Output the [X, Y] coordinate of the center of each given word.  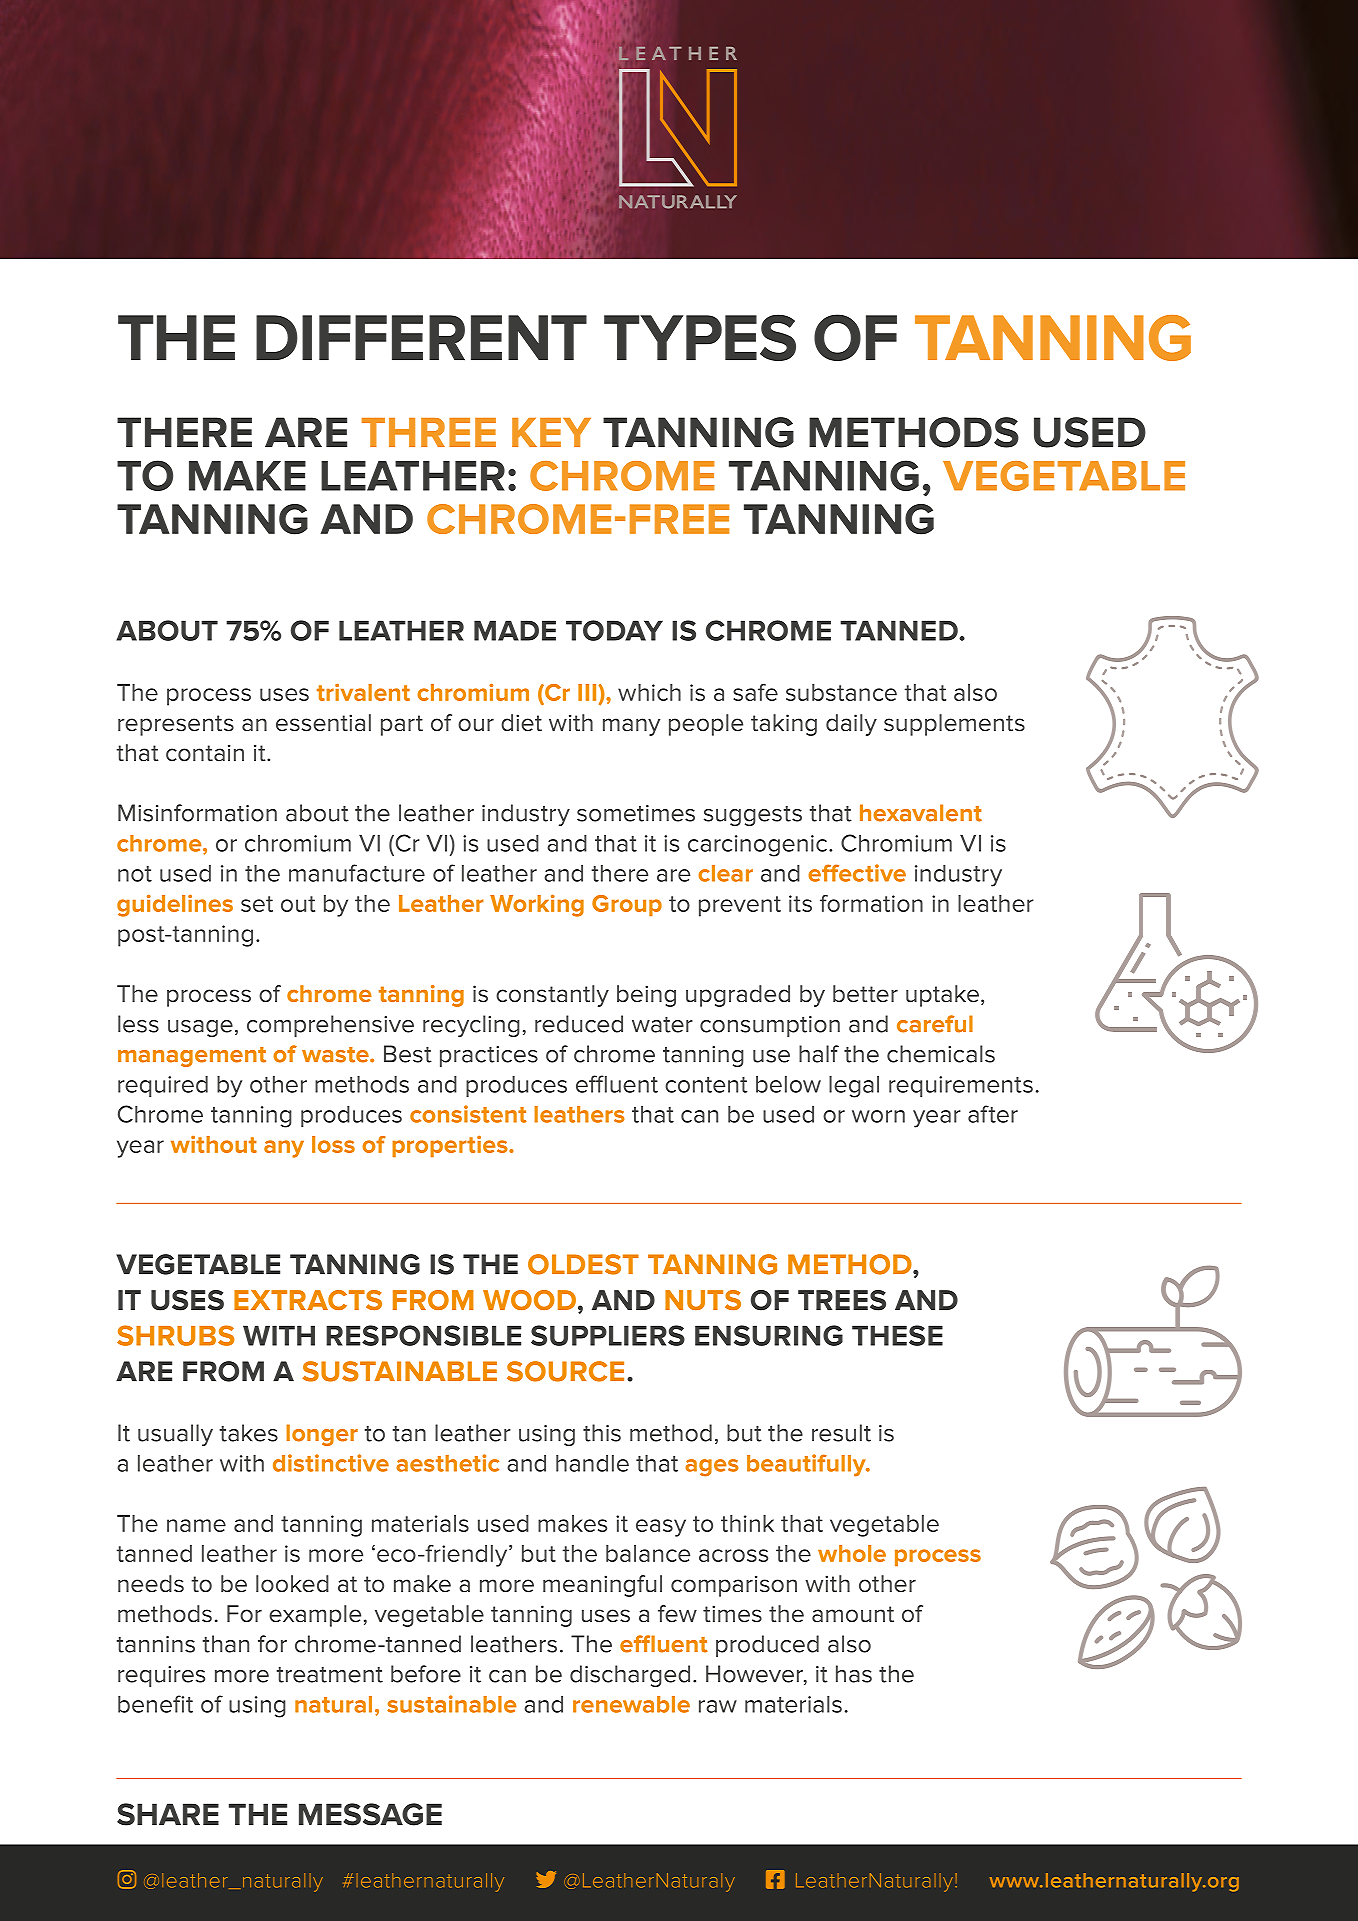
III [587, 692]
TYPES [700, 337]
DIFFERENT [421, 338]
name [196, 1525]
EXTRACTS [308, 1300]
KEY [551, 432]
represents [176, 725]
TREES [842, 1300]
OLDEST [583, 1264]
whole [852, 1553]
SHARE [168, 1814]
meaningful [602, 1586]
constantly [552, 996]
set [257, 904]
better [865, 994]
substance [841, 692]
